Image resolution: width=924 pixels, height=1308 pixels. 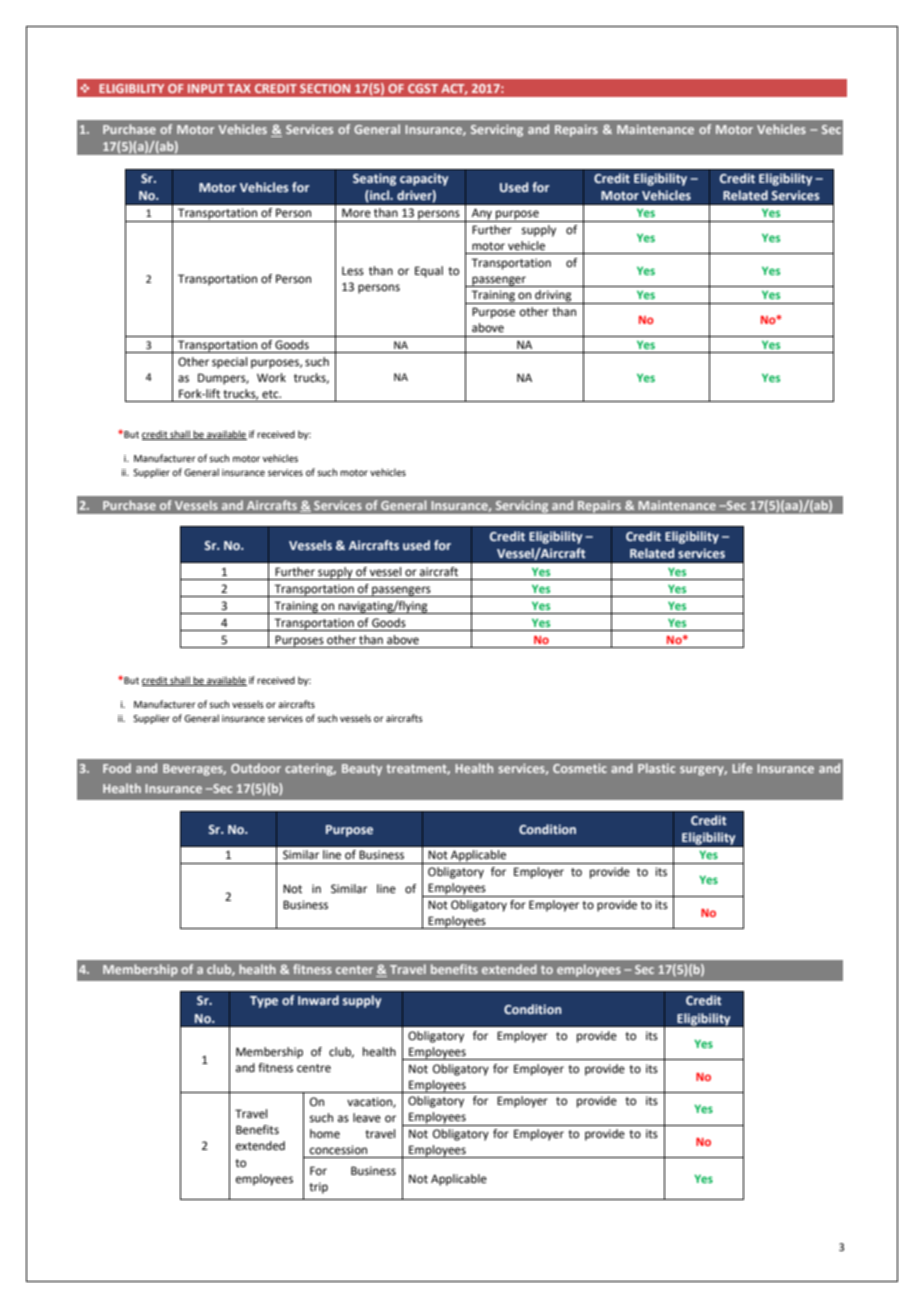 I want to click on Equal, so click(x=429, y=272).
